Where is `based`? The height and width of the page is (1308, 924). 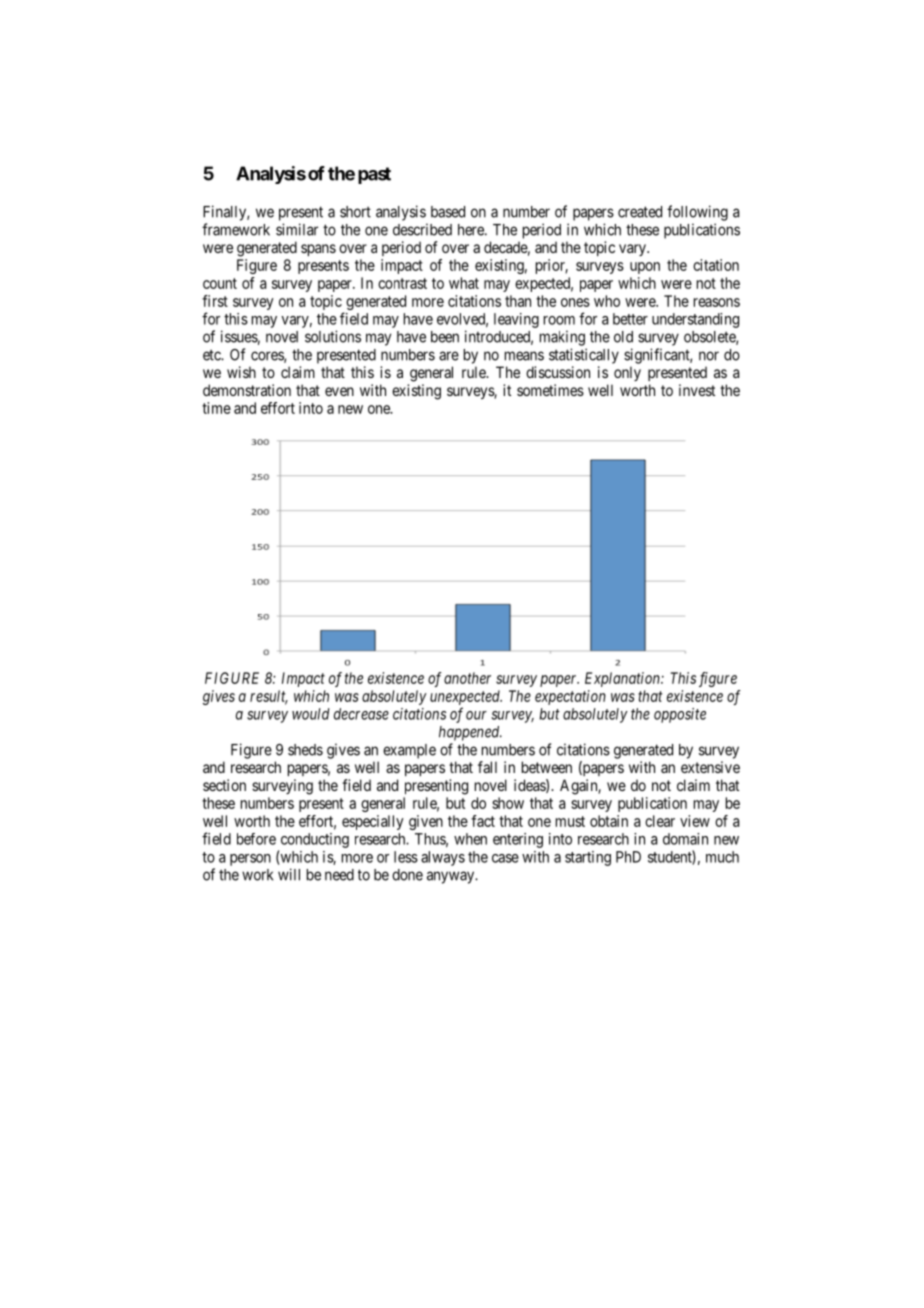 based is located at coordinates (448, 212).
